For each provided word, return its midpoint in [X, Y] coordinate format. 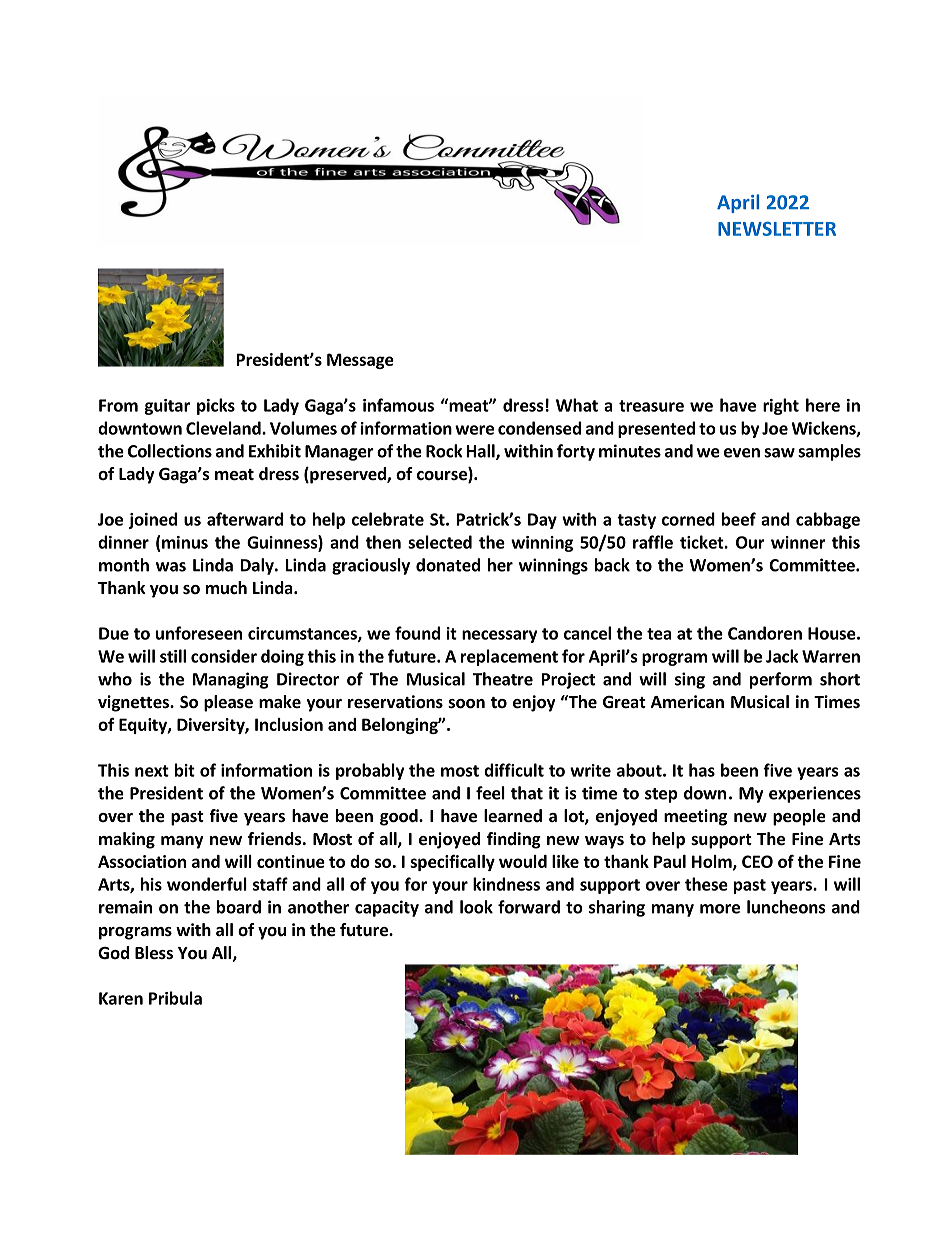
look [476, 907]
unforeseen [199, 633]
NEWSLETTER [777, 229]
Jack [782, 656]
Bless [154, 953]
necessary [499, 636]
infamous [398, 405]
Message [360, 361]
